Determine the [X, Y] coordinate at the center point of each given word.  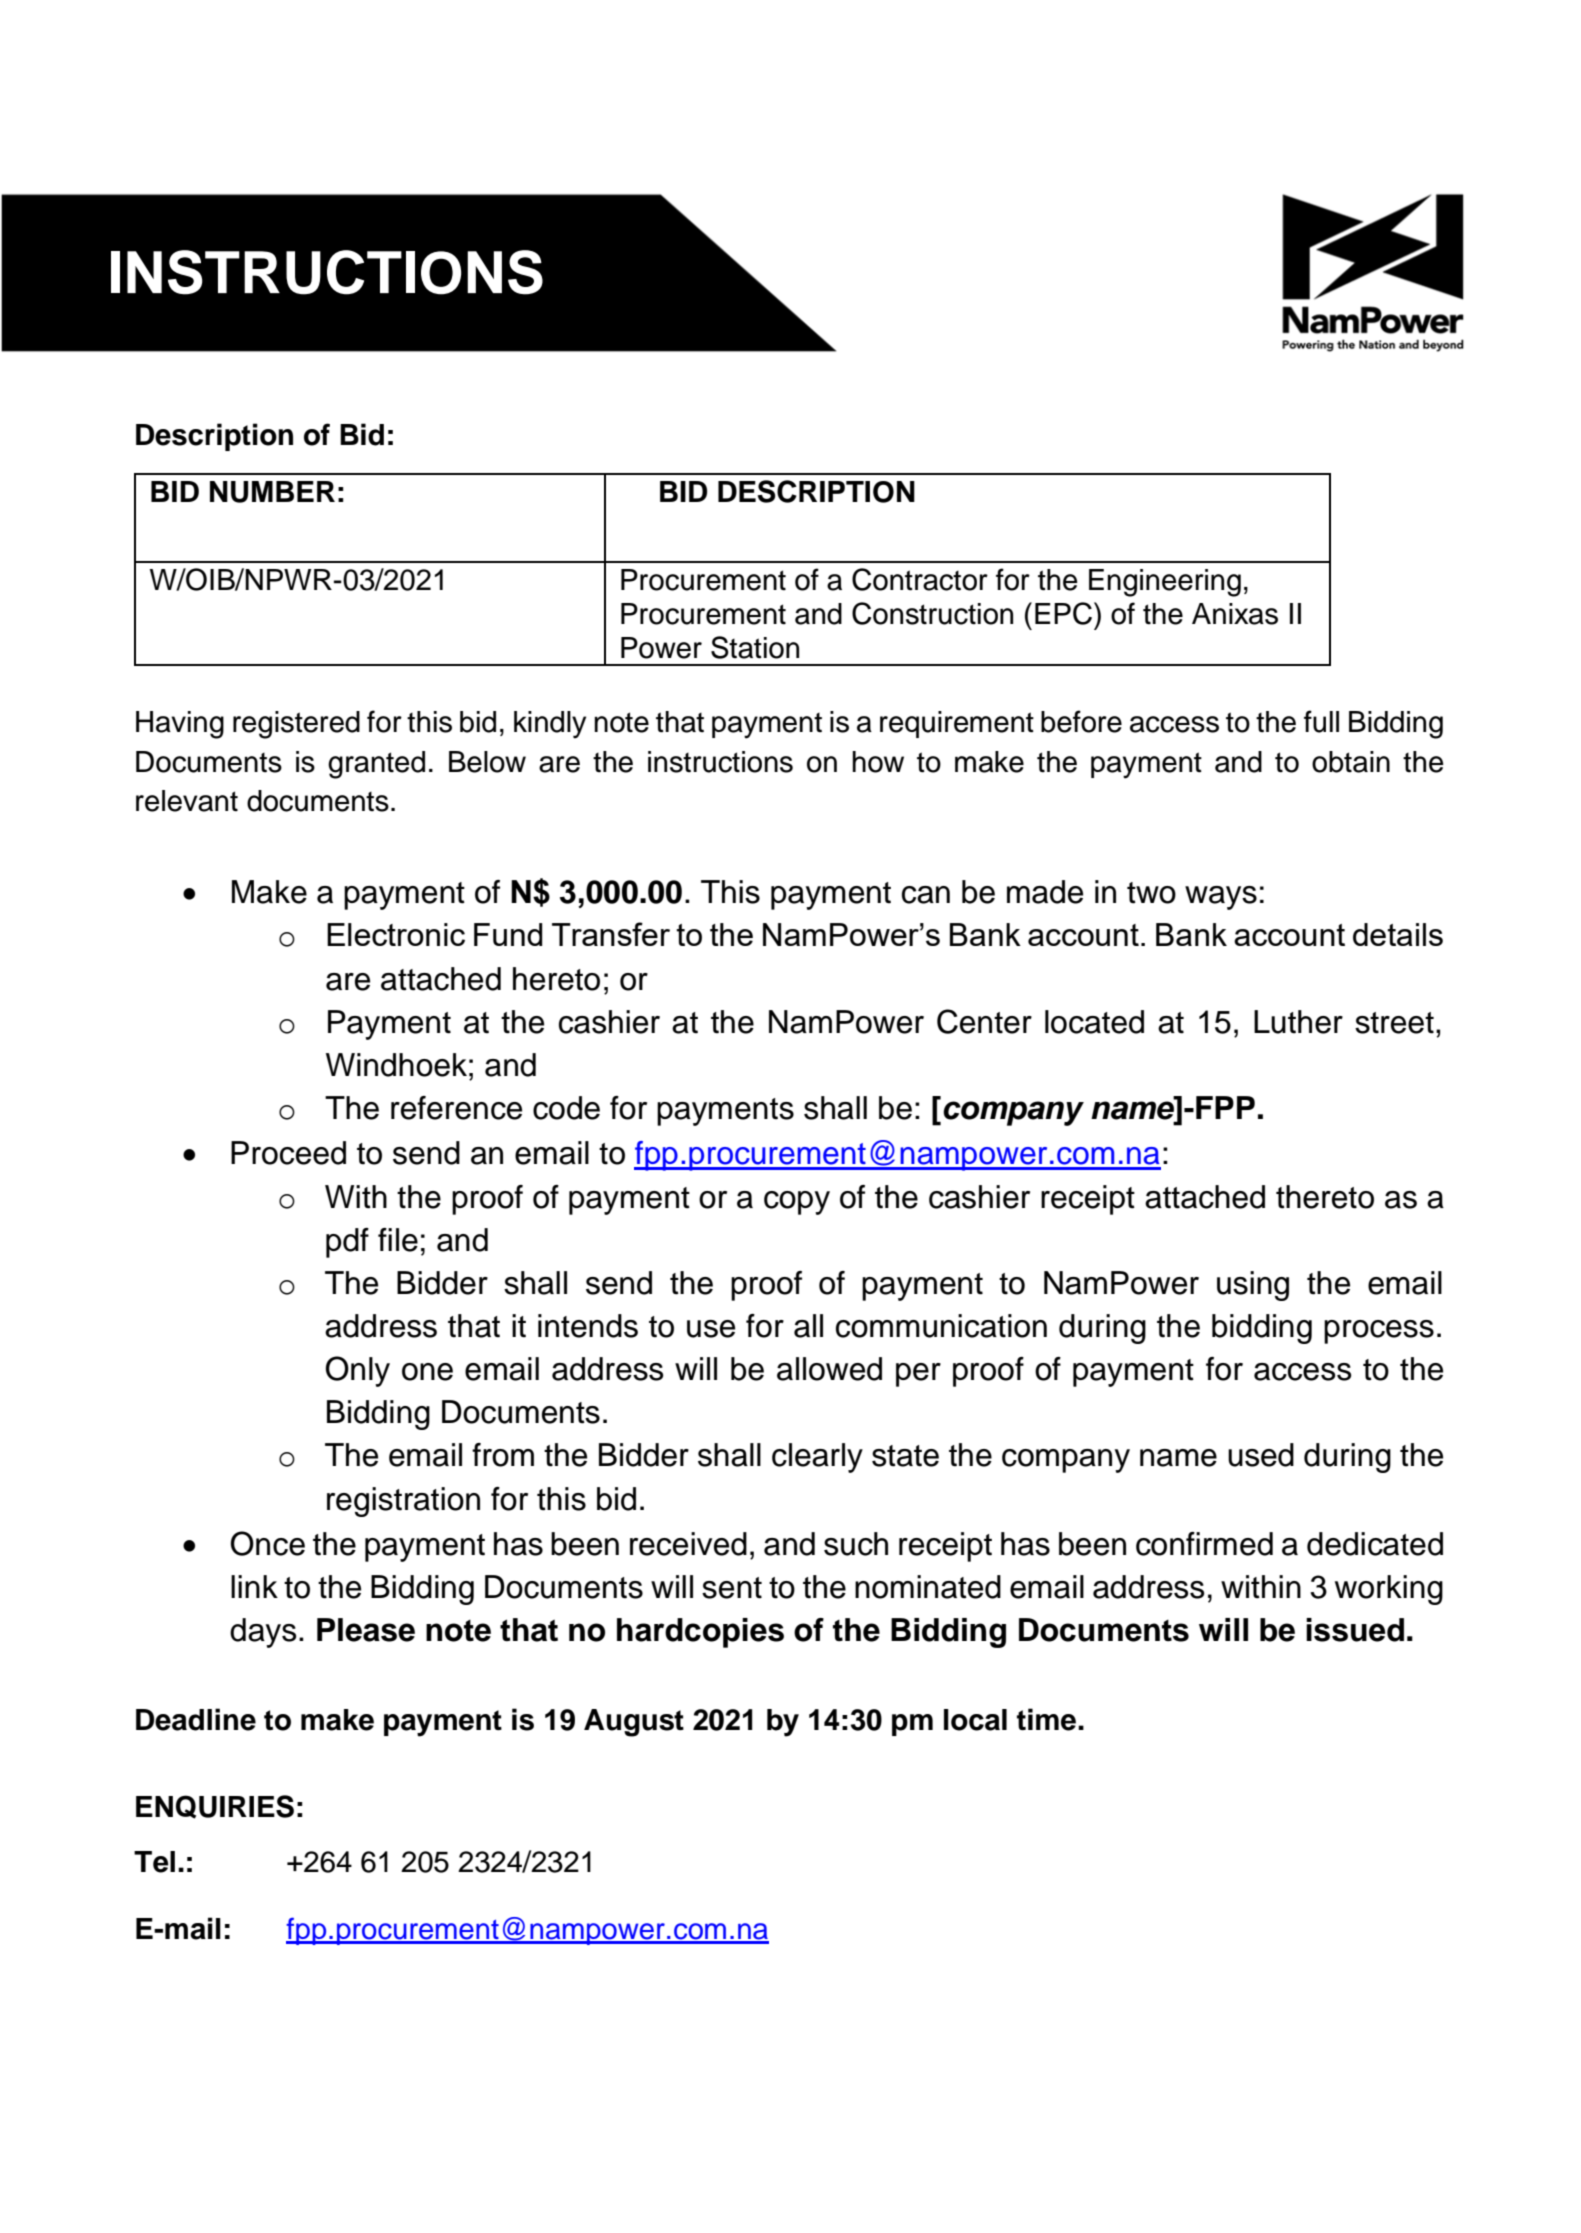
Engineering [1165, 583]
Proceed [288, 1153]
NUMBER [272, 492]
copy [797, 1203]
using [1253, 1286]
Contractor [920, 579]
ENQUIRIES [215, 1807]
